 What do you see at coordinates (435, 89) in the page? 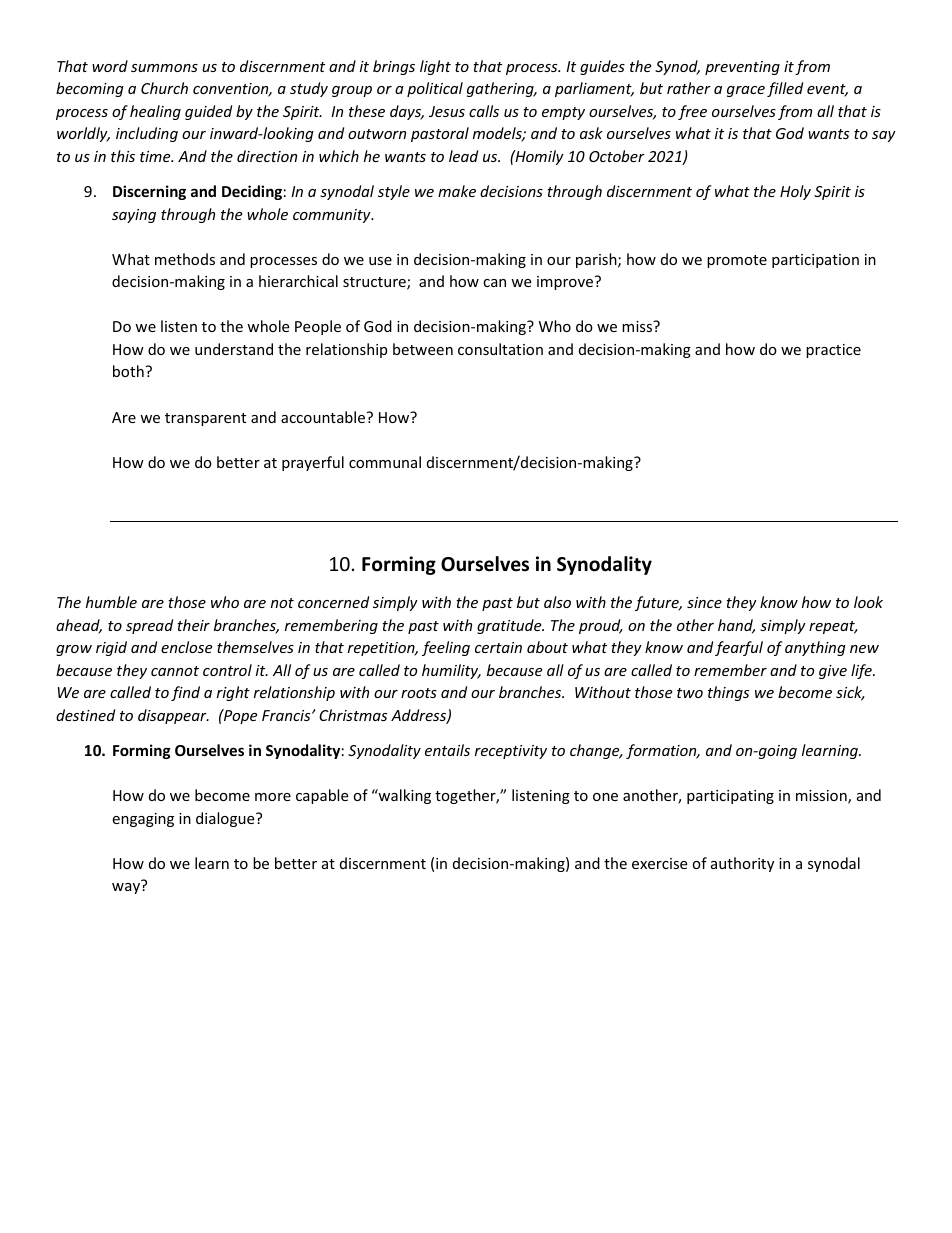
I see `political` at bounding box center [435, 89].
